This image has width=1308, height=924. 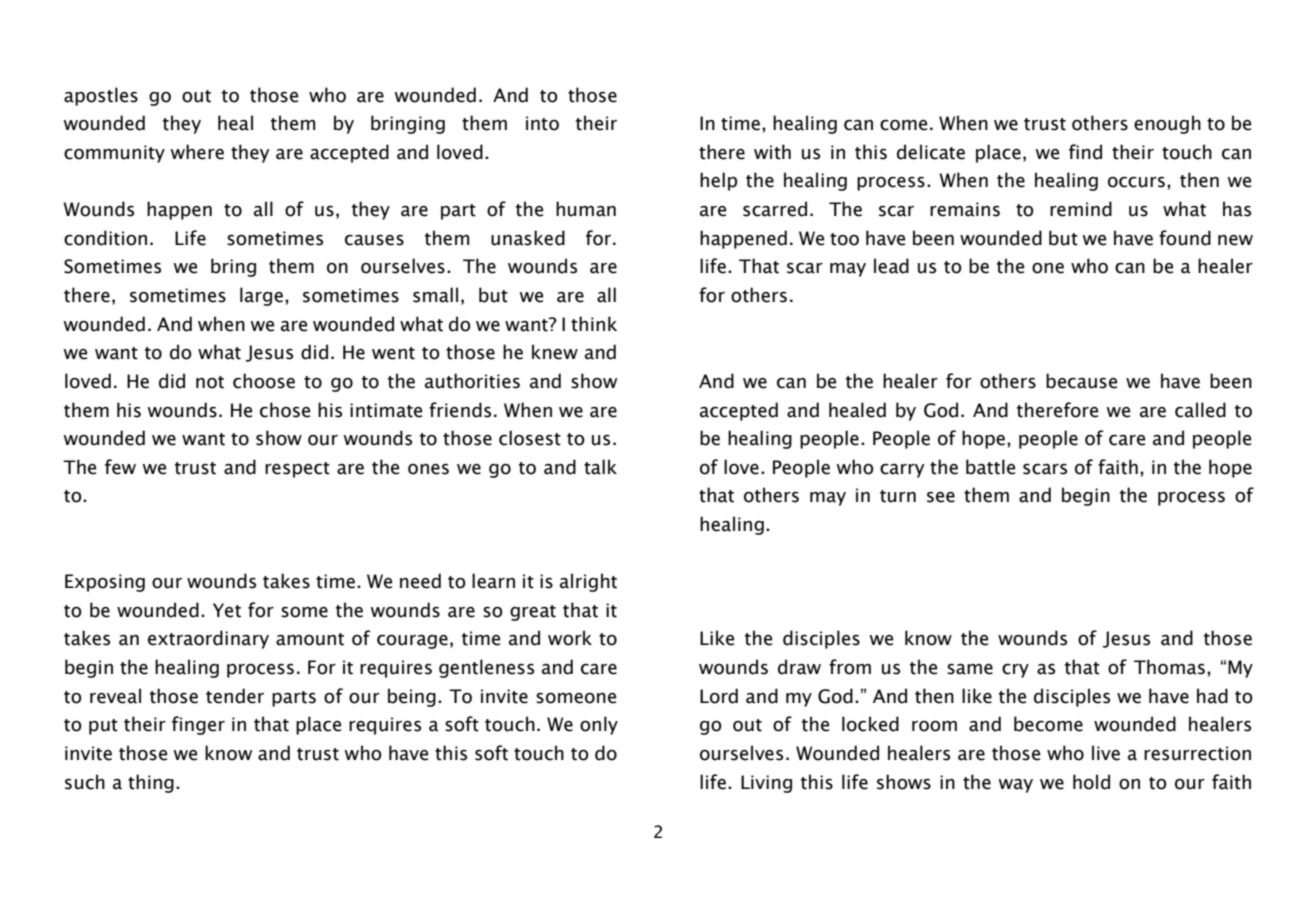 I want to click on Living, so click(x=766, y=784).
